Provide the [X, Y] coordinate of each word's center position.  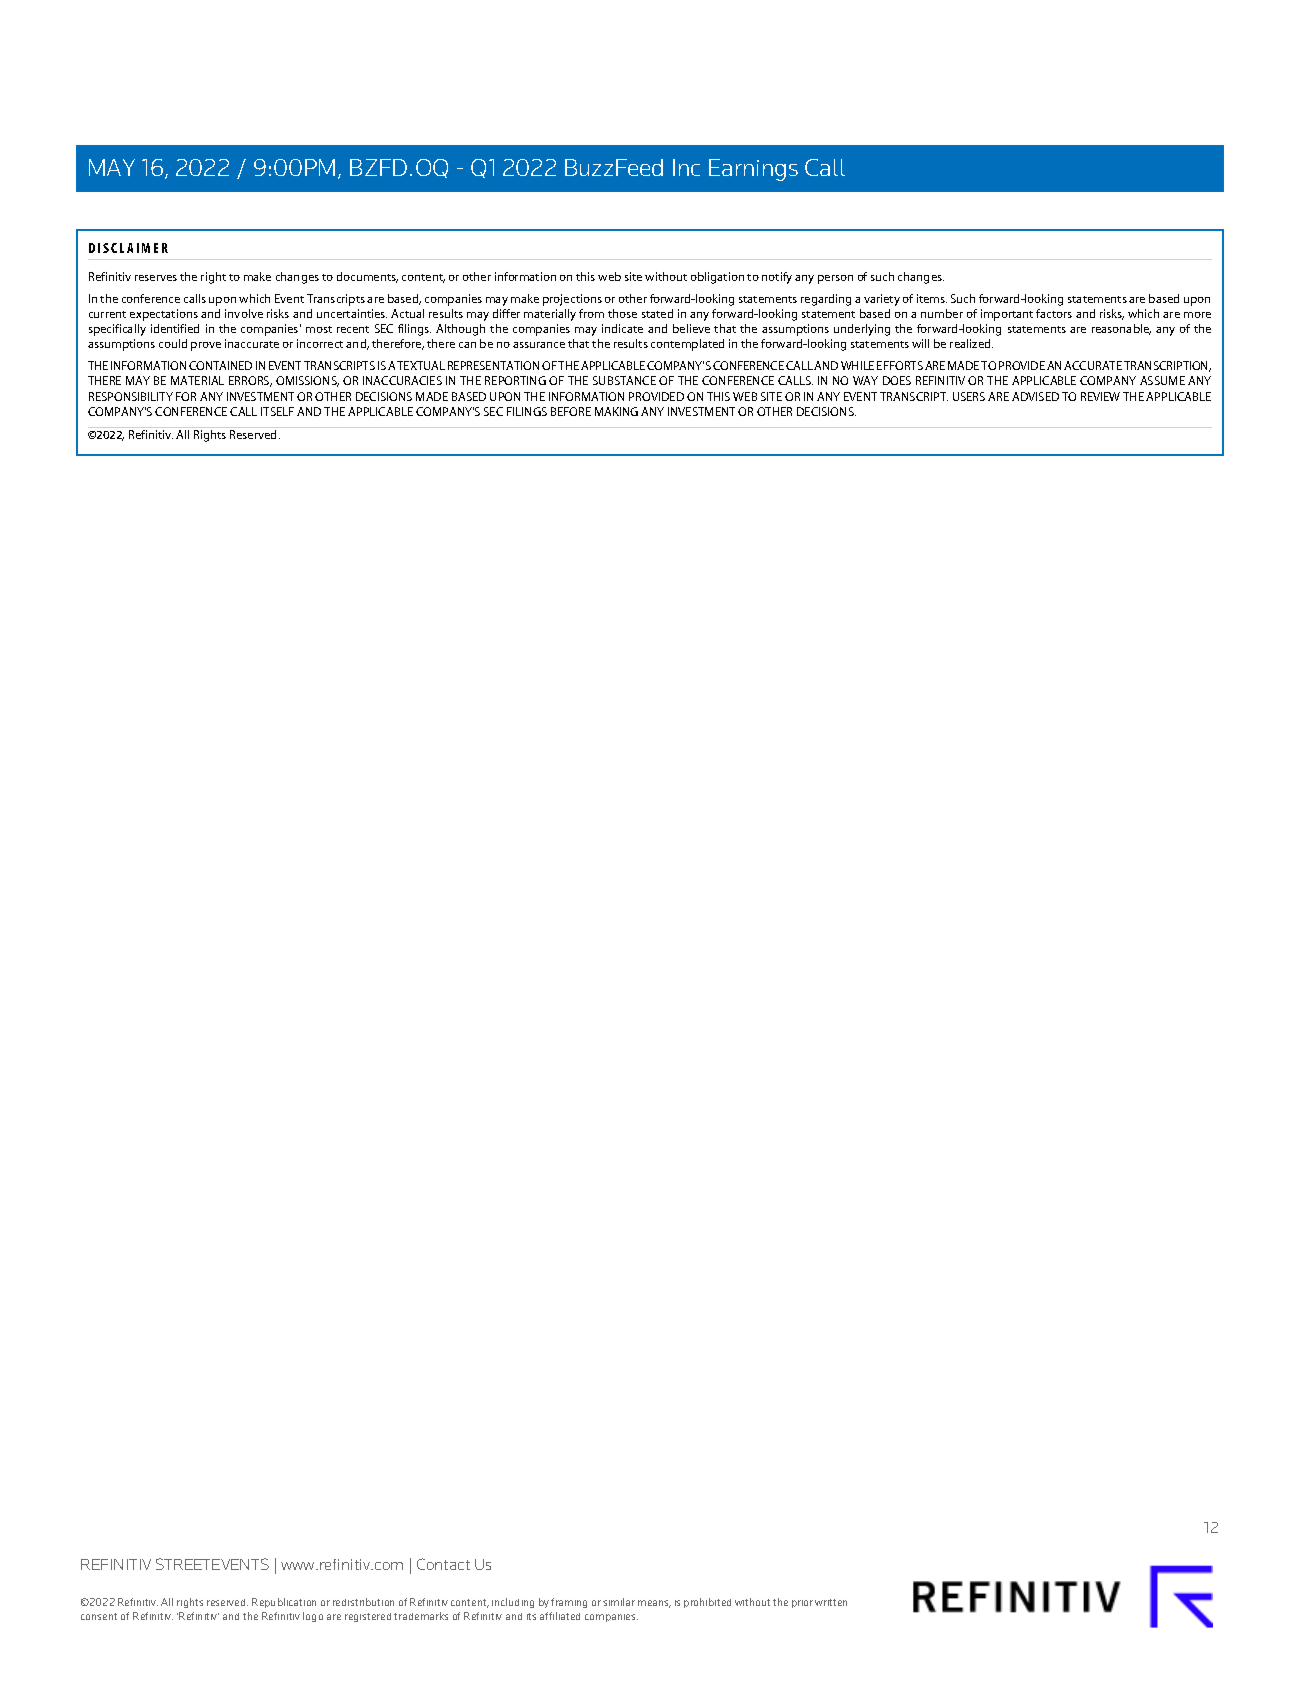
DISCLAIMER [128, 248]
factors [1054, 313]
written [831, 1602]
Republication [284, 1603]
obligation [717, 278]
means [654, 1604]
